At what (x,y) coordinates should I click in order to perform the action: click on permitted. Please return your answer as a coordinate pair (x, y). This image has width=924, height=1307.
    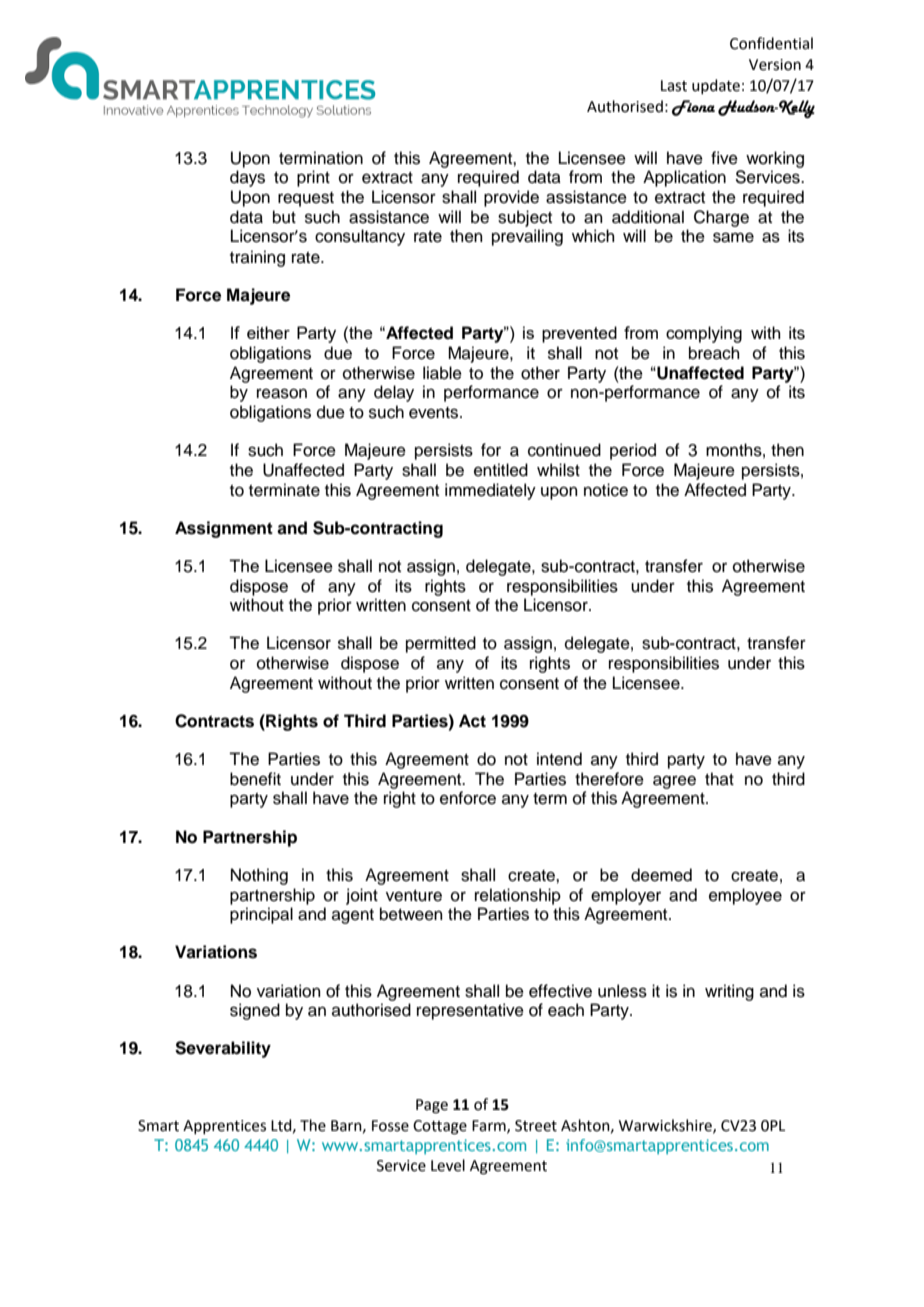
    Looking at the image, I should click on (441, 644).
